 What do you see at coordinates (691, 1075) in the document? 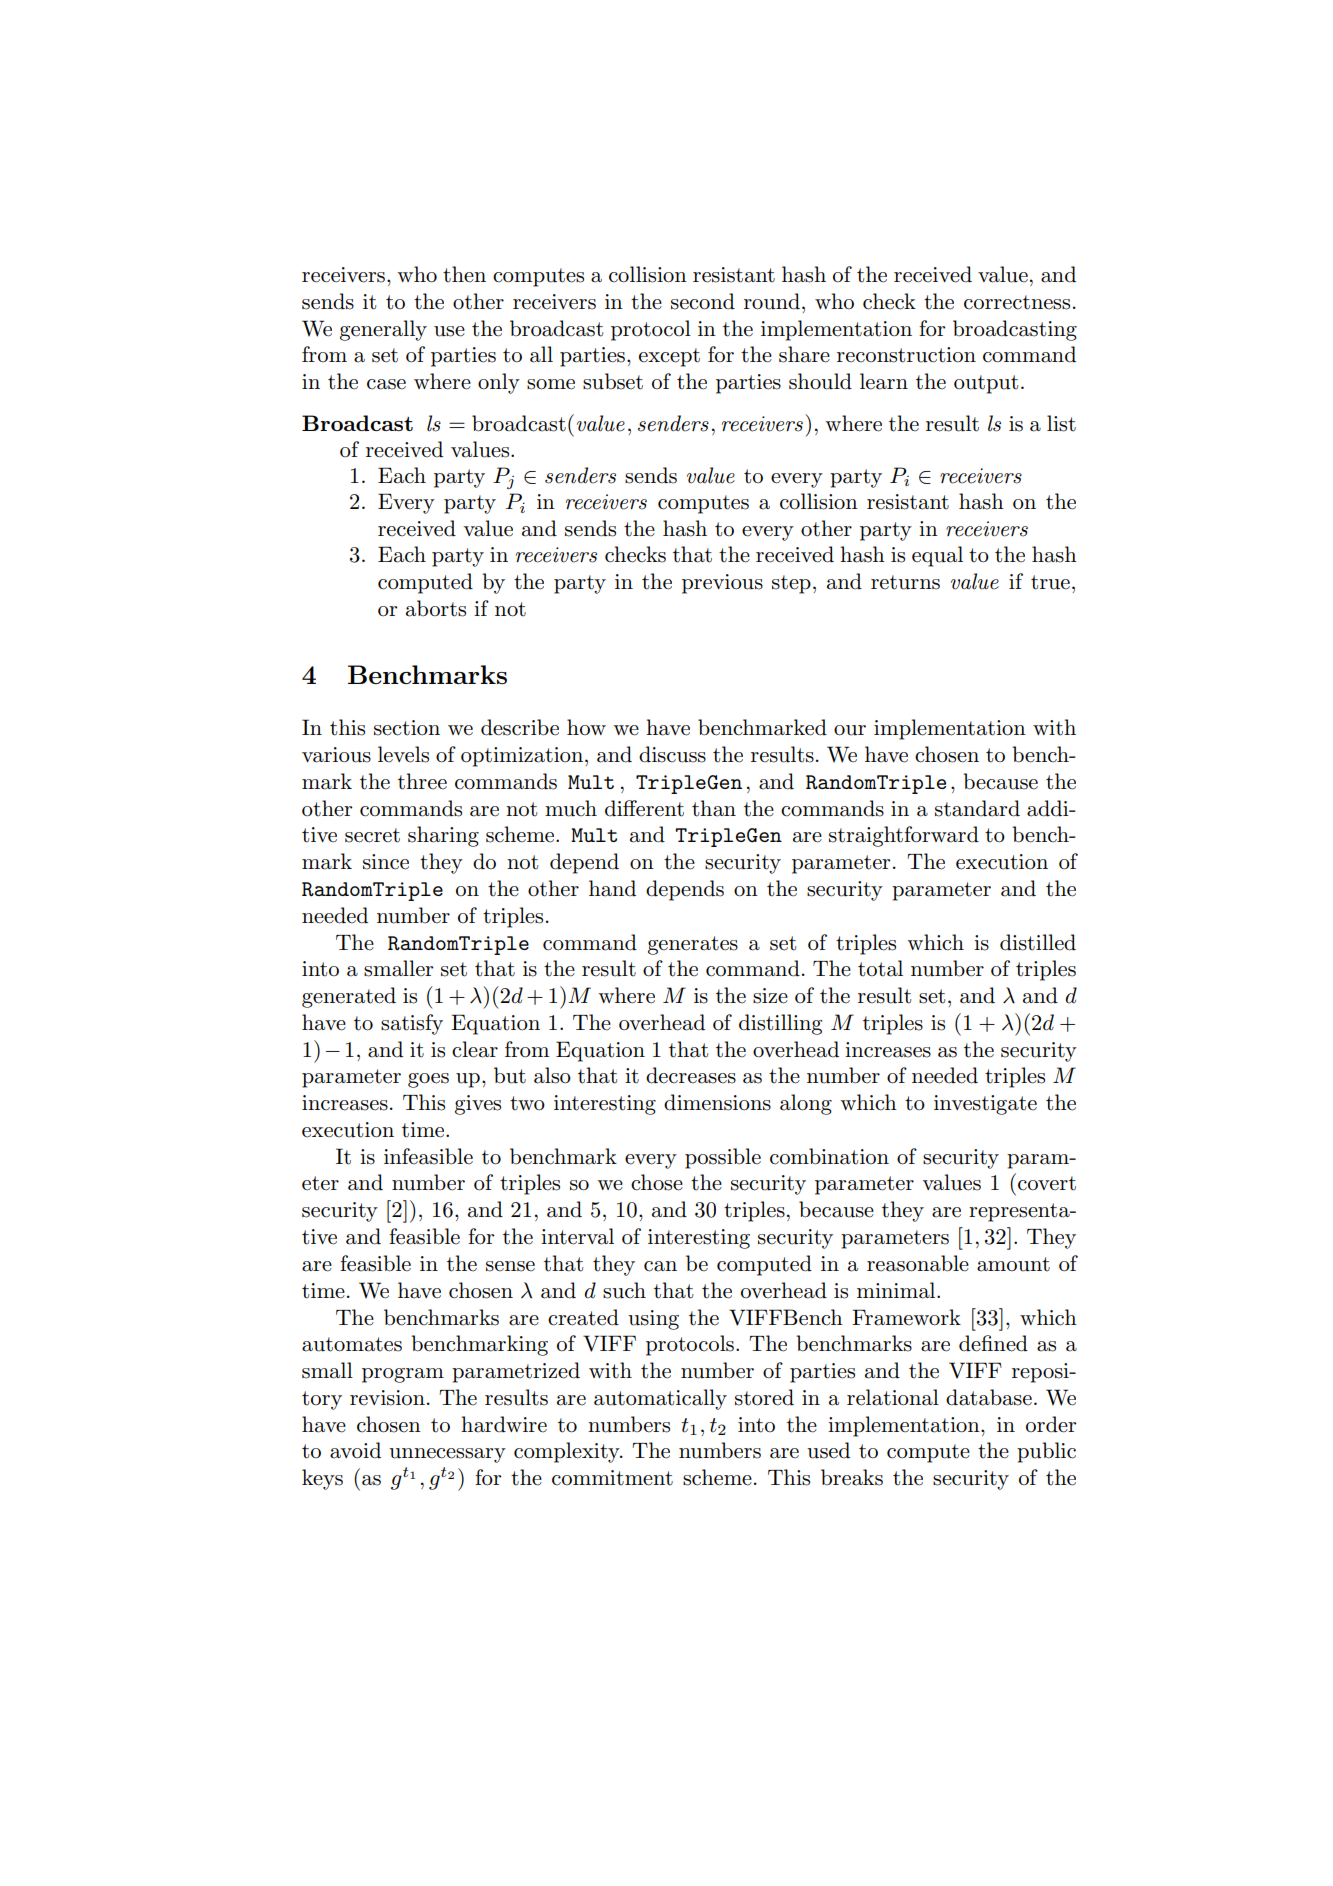
I see `decreases` at bounding box center [691, 1075].
